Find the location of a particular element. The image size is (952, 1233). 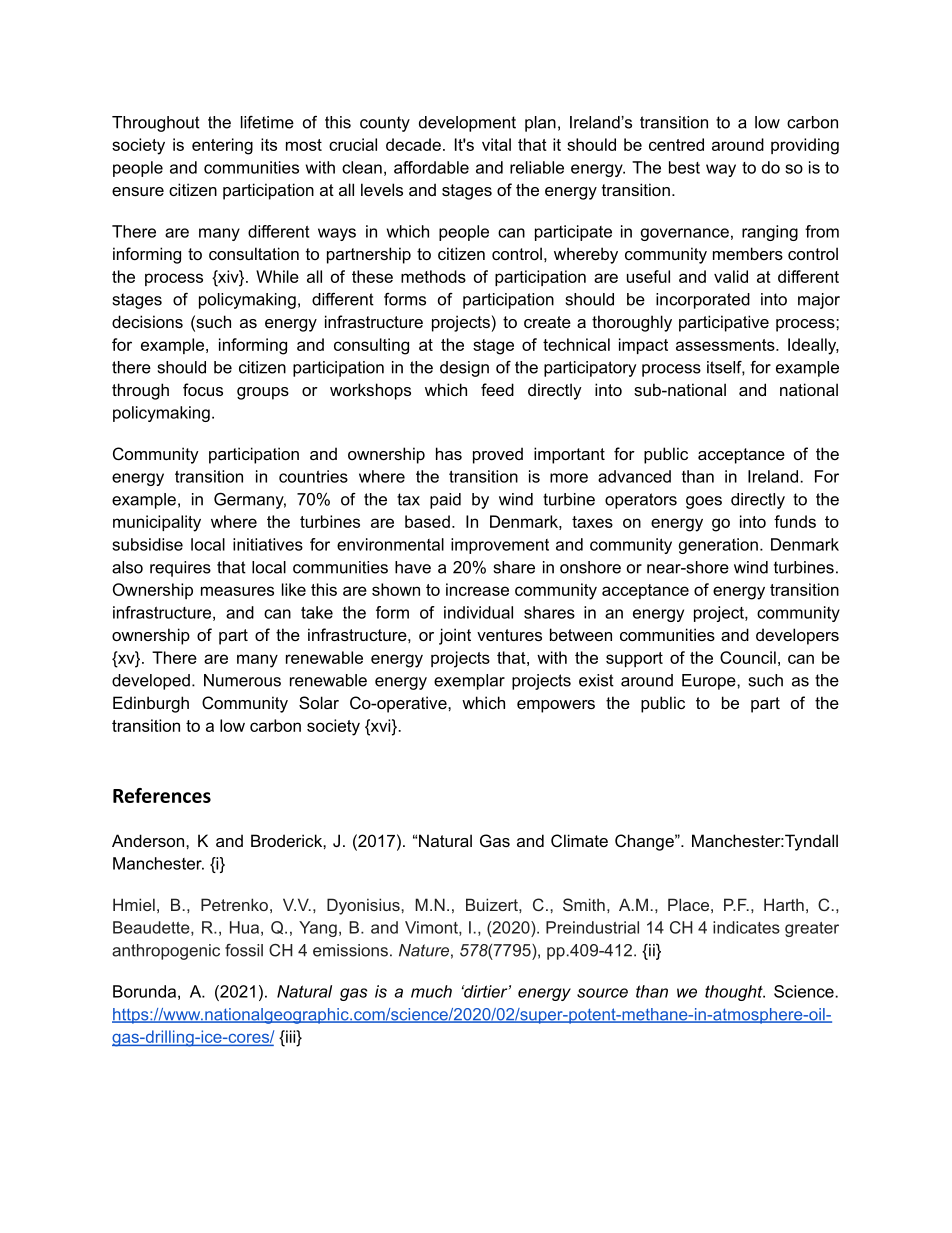

vital is located at coordinates (496, 144).
